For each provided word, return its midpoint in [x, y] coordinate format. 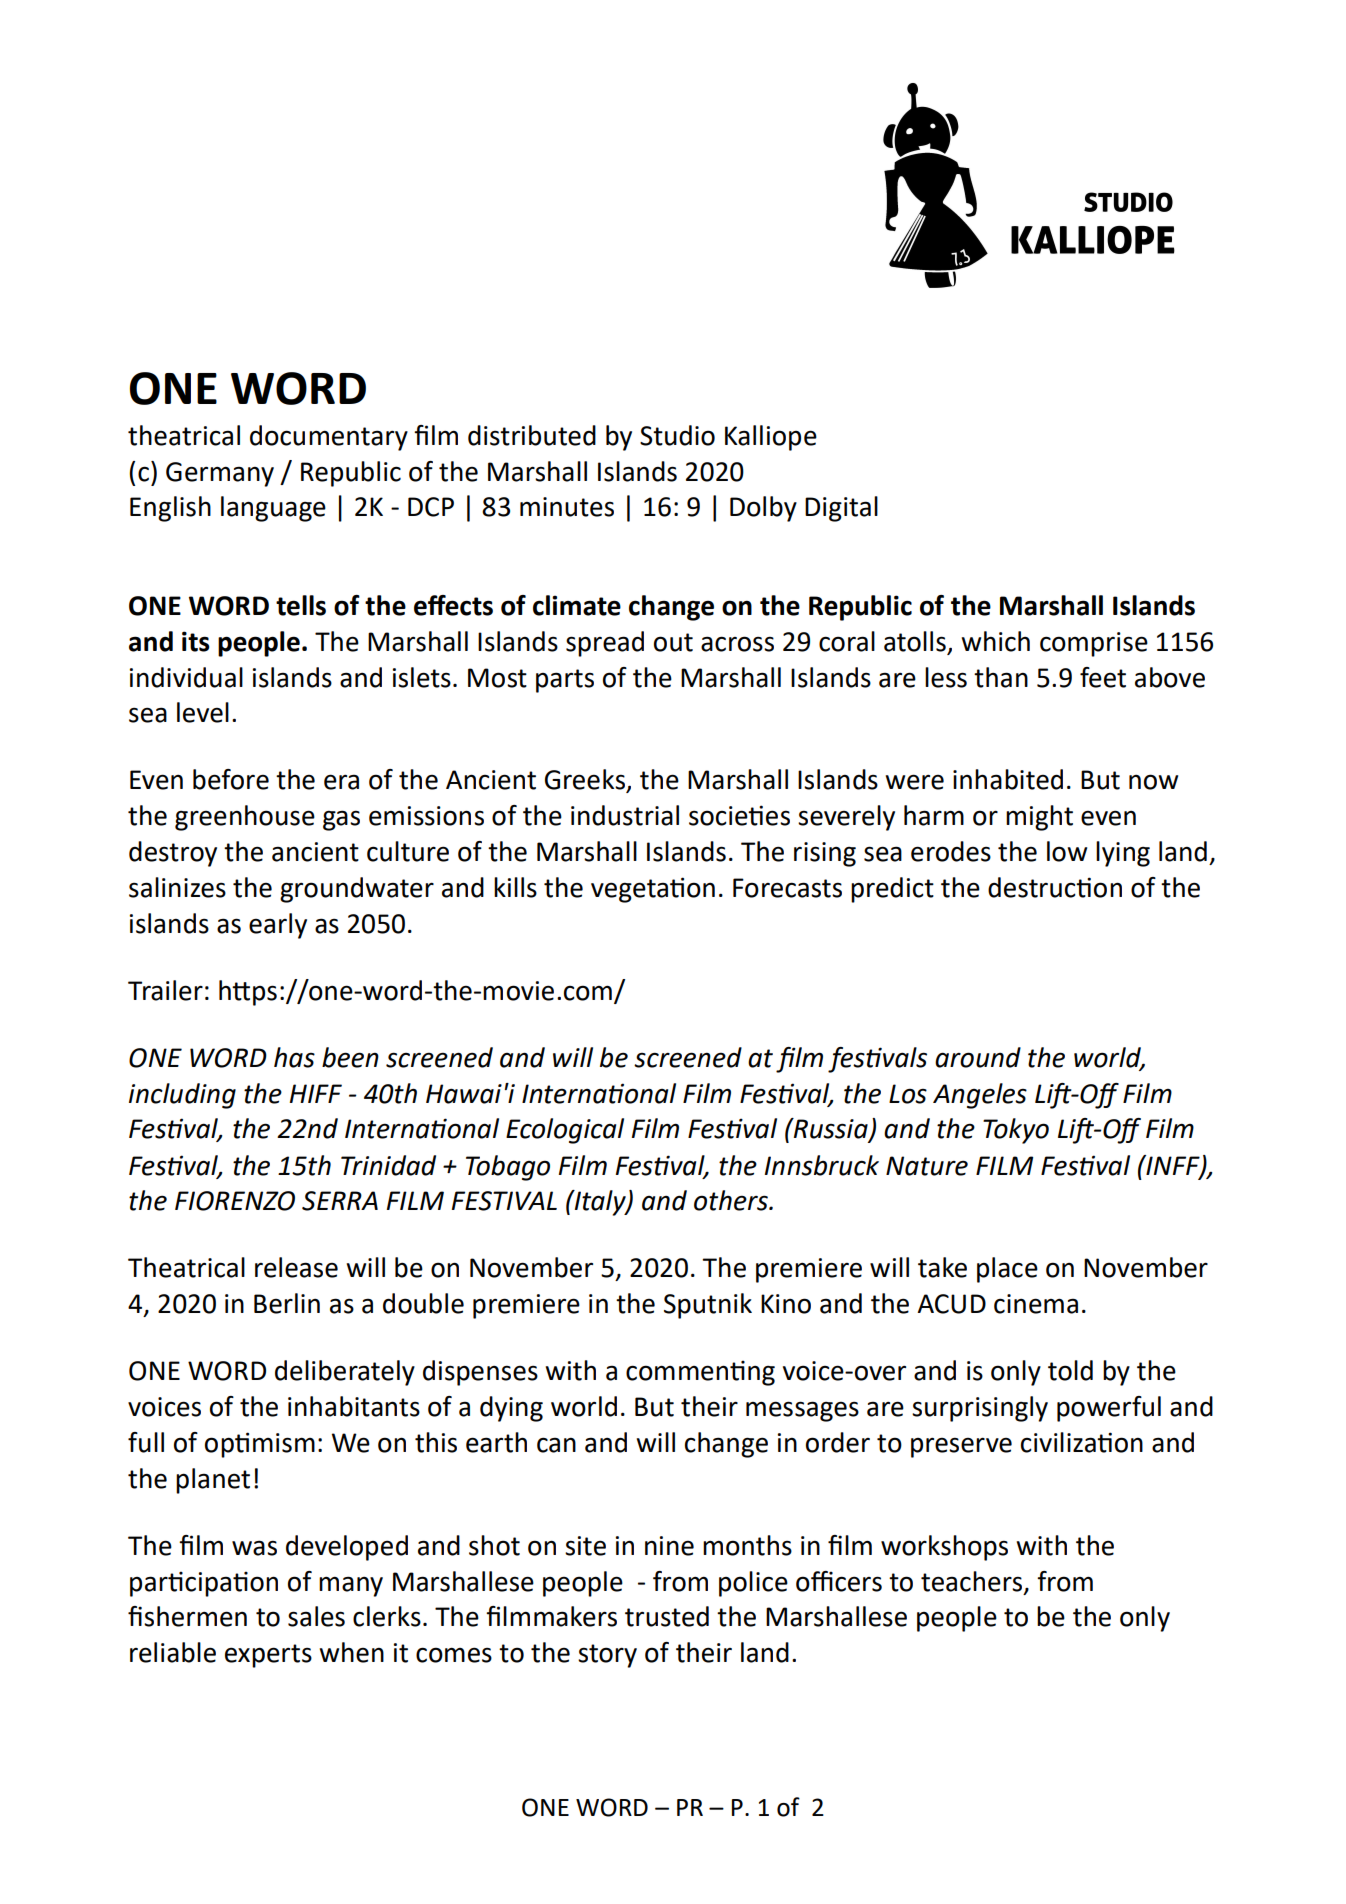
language [273, 509]
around [978, 1057]
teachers [973, 1582]
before [231, 779]
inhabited [1008, 779]
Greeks [586, 780]
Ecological [565, 1131]
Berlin [287, 1303]
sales [316, 1616]
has [294, 1057]
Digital [841, 509]
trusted [667, 1616]
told [1070, 1370]
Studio [677, 435]
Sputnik [708, 1306]
